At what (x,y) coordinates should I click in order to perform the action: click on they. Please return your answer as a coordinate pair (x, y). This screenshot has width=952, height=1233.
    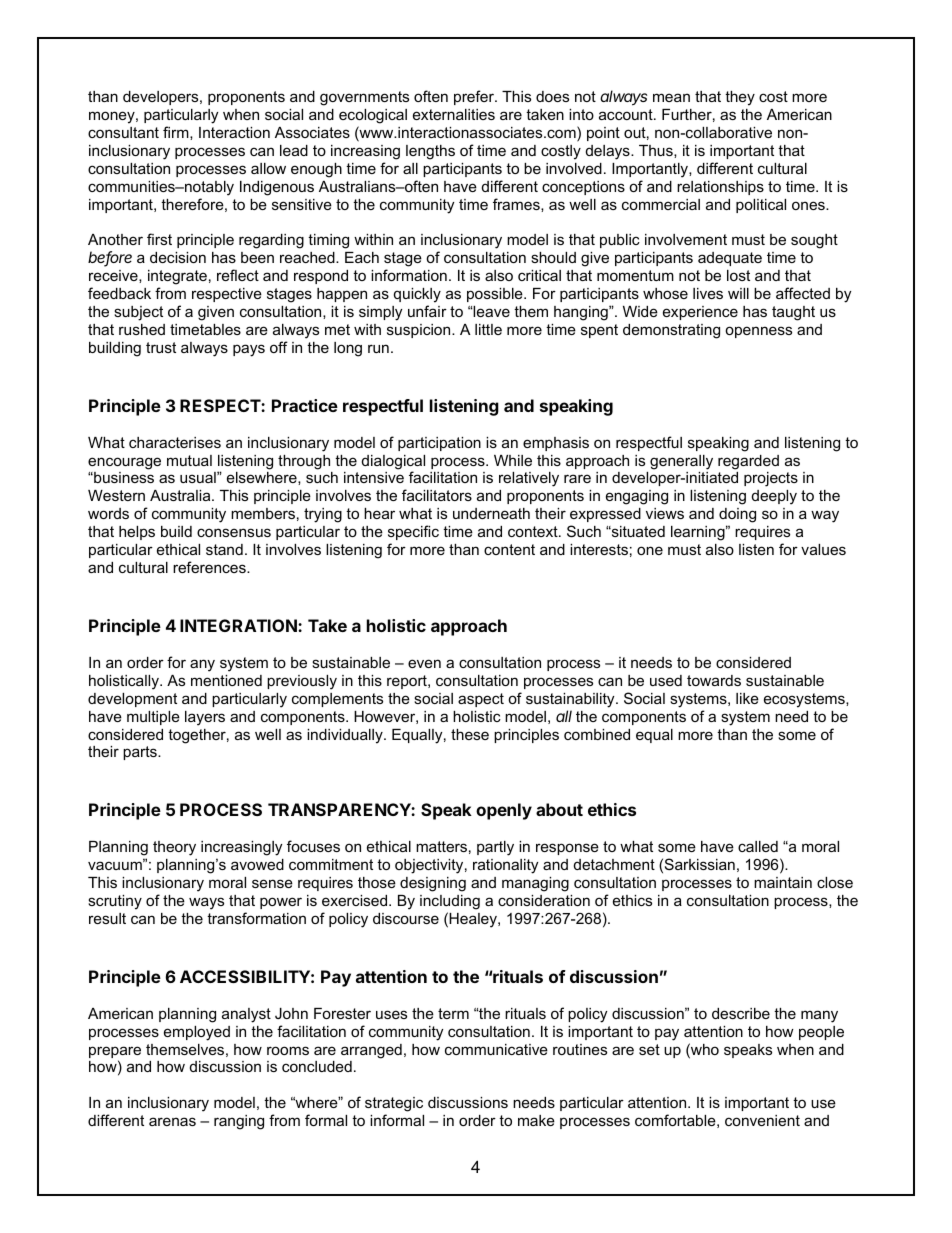
    Looking at the image, I should click on (740, 98).
